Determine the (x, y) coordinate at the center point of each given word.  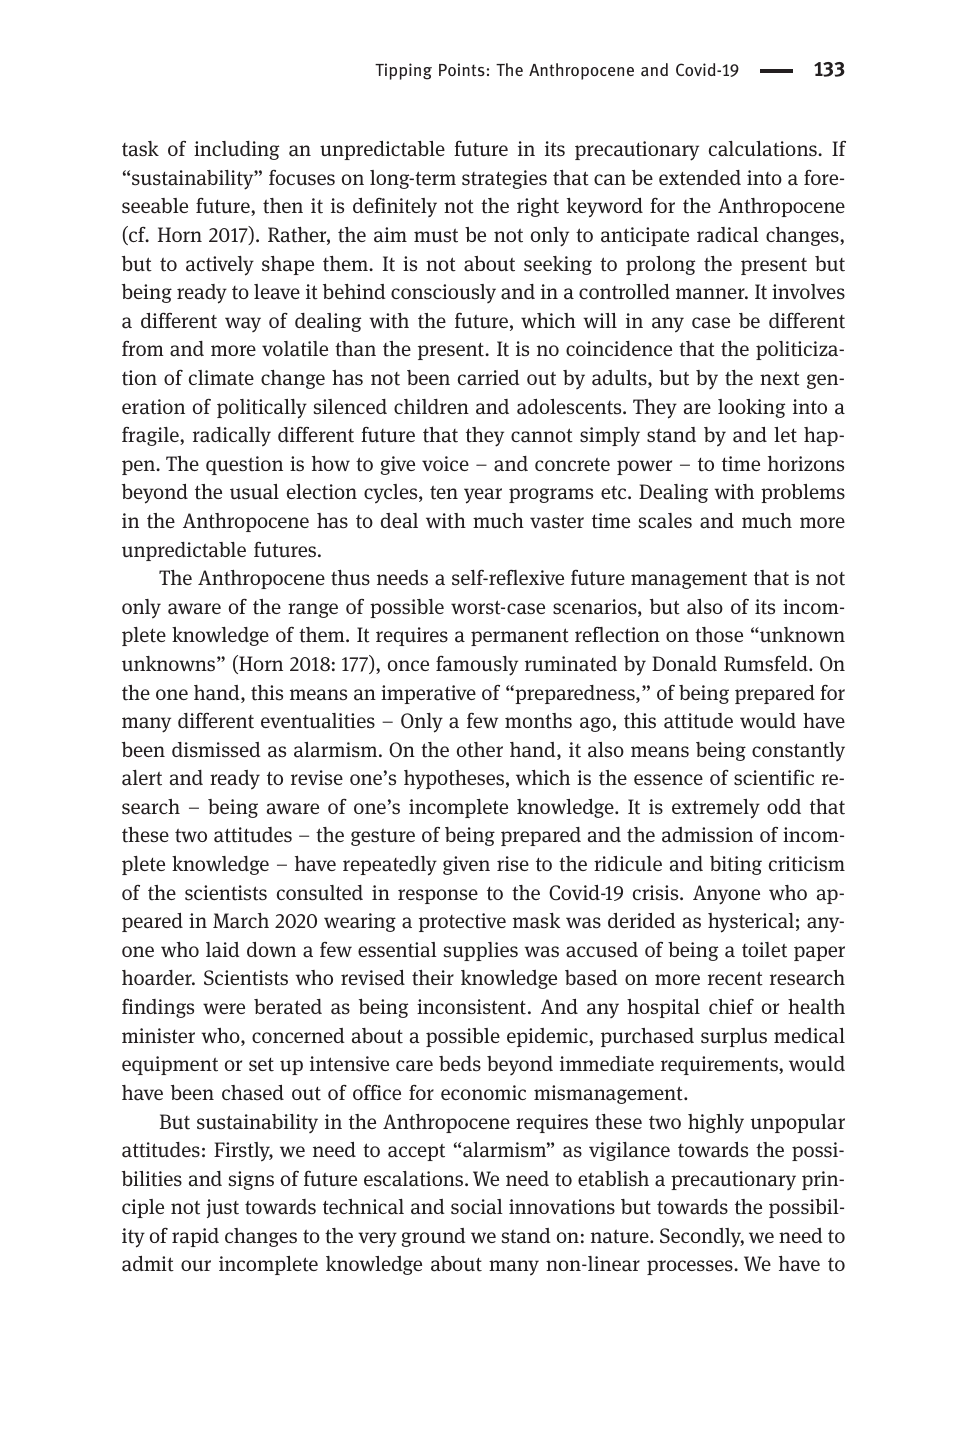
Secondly (702, 1237)
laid (223, 950)
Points (462, 69)
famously (477, 666)
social (477, 1207)
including (236, 150)
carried (489, 378)
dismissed (216, 750)
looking (751, 408)
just (223, 1208)
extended (700, 178)
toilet (764, 950)
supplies (481, 951)
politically (262, 409)
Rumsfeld (767, 663)
